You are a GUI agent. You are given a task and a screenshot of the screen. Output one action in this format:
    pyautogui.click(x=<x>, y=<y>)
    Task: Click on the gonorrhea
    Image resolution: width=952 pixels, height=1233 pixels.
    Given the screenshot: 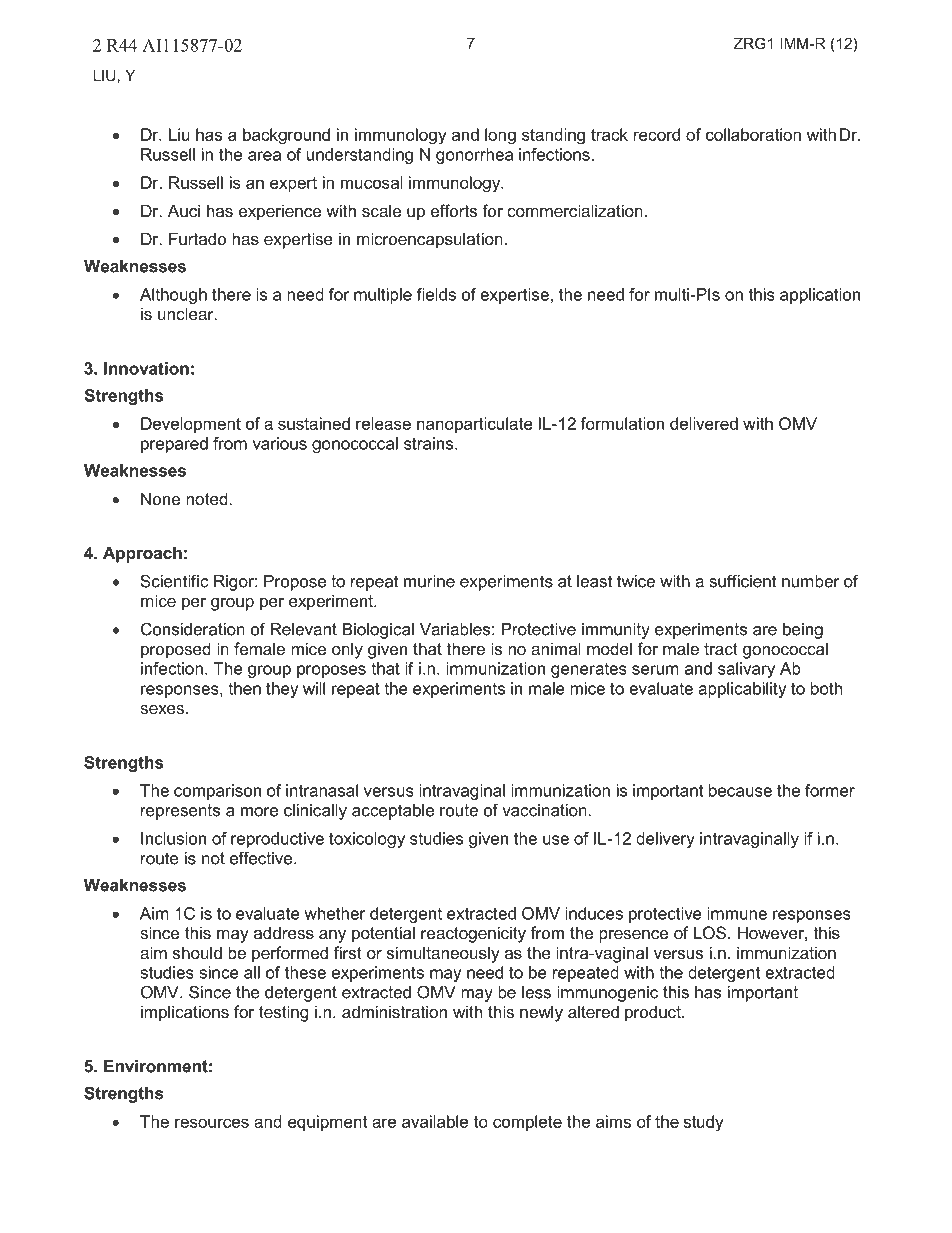 What is the action you would take?
    pyautogui.click(x=474, y=156)
